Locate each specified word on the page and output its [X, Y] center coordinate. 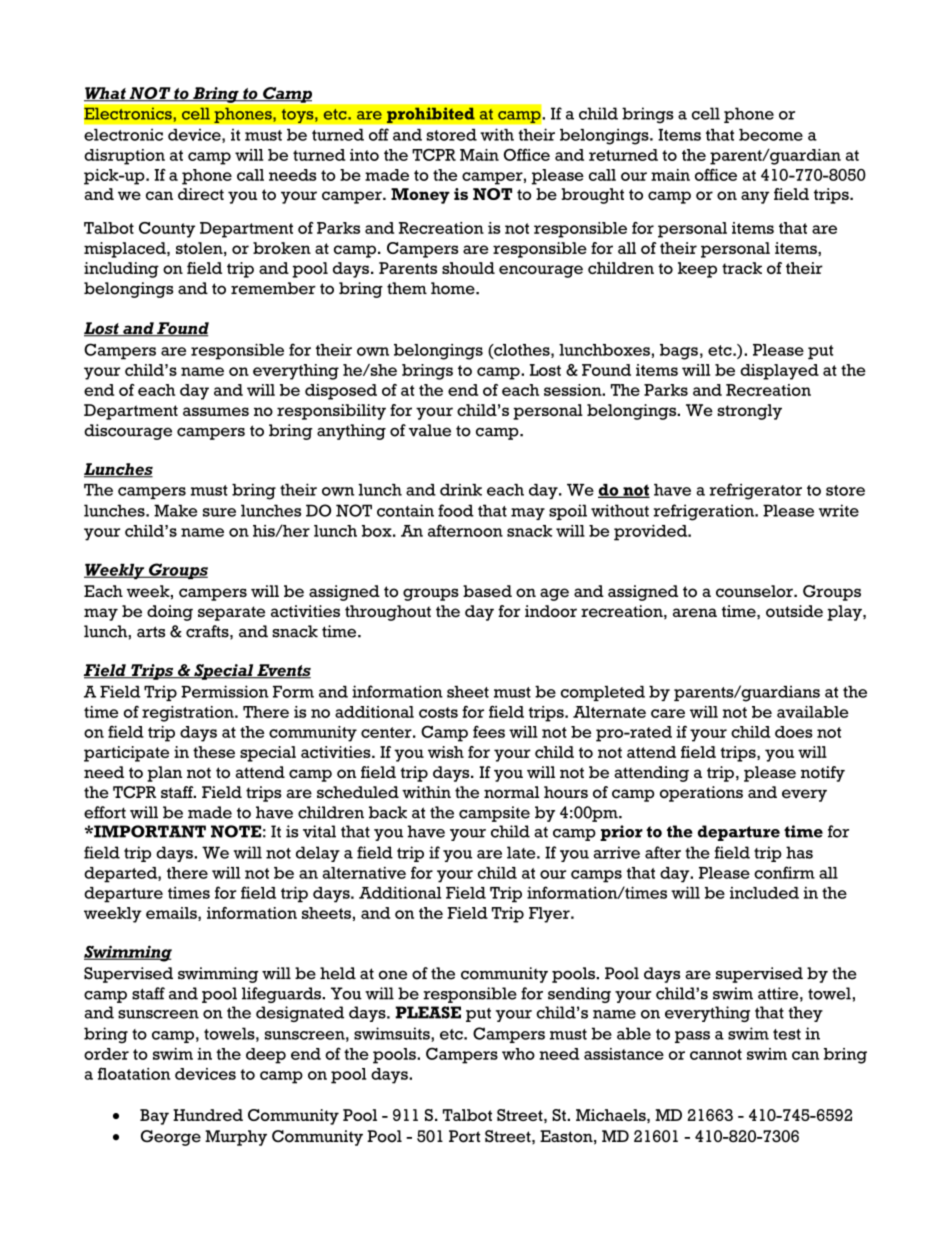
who [518, 1054]
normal [512, 792]
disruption [124, 157]
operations [701, 794]
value [430, 430]
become [771, 135]
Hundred [208, 1115]
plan [164, 774]
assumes [216, 411]
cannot [716, 1054]
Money [420, 196]
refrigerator [756, 491]
